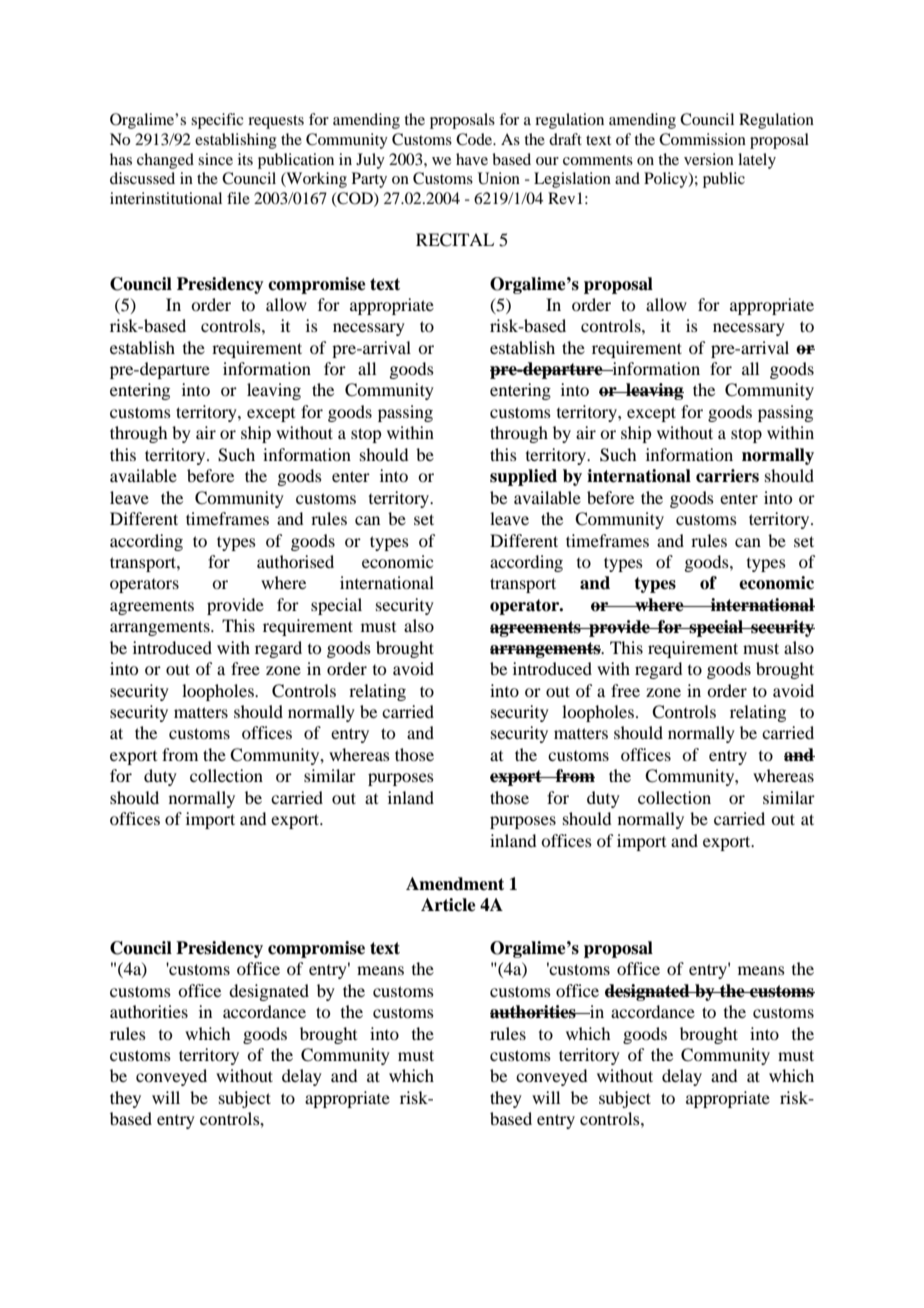  Describe the element at coordinates (455, 884) in the image. I see `Amendment` at that location.
